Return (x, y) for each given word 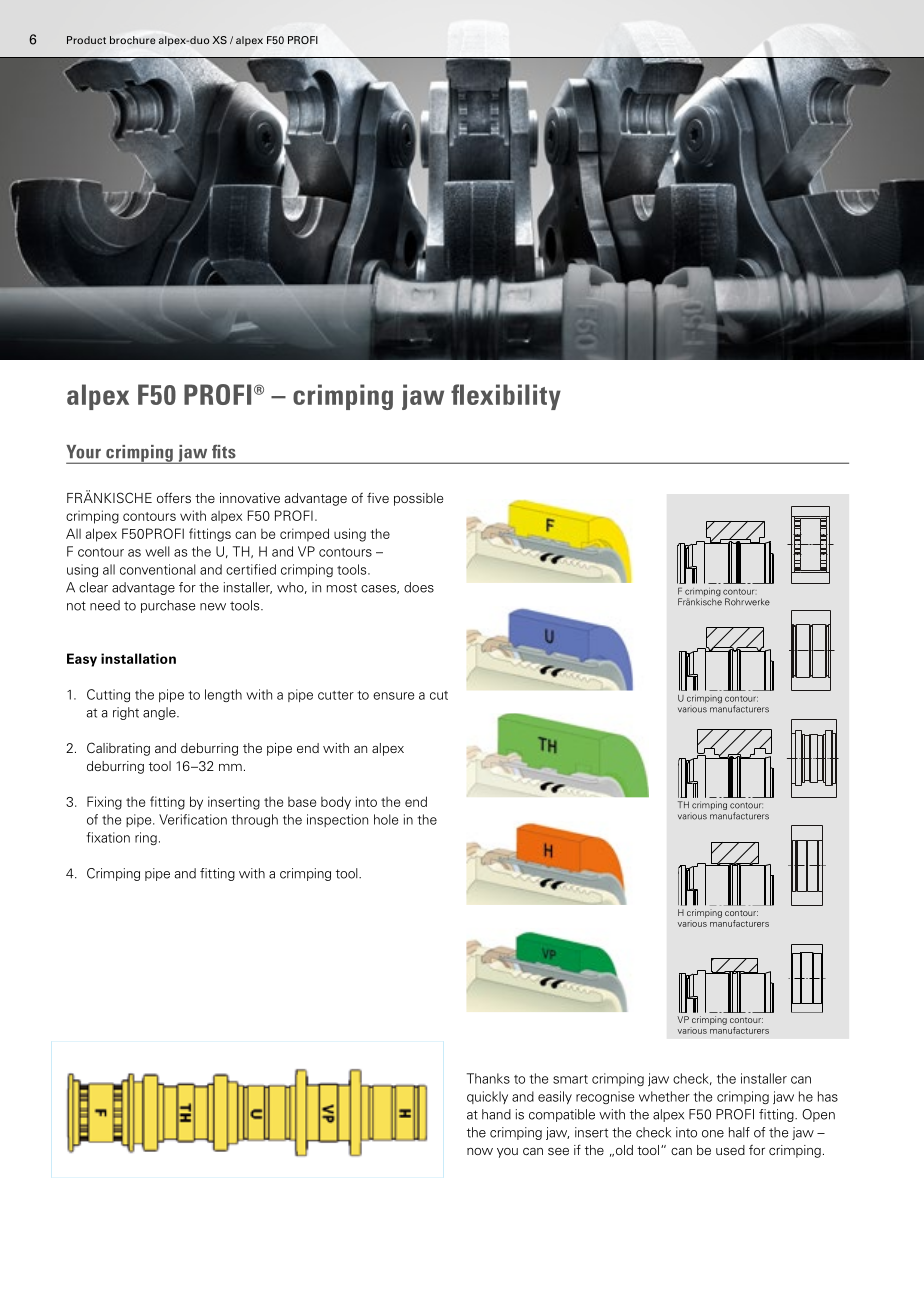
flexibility (506, 397)
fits (224, 452)
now (480, 1151)
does (419, 587)
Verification (193, 819)
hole (386, 819)
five (378, 497)
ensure (393, 696)
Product (86, 40)
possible (418, 499)
